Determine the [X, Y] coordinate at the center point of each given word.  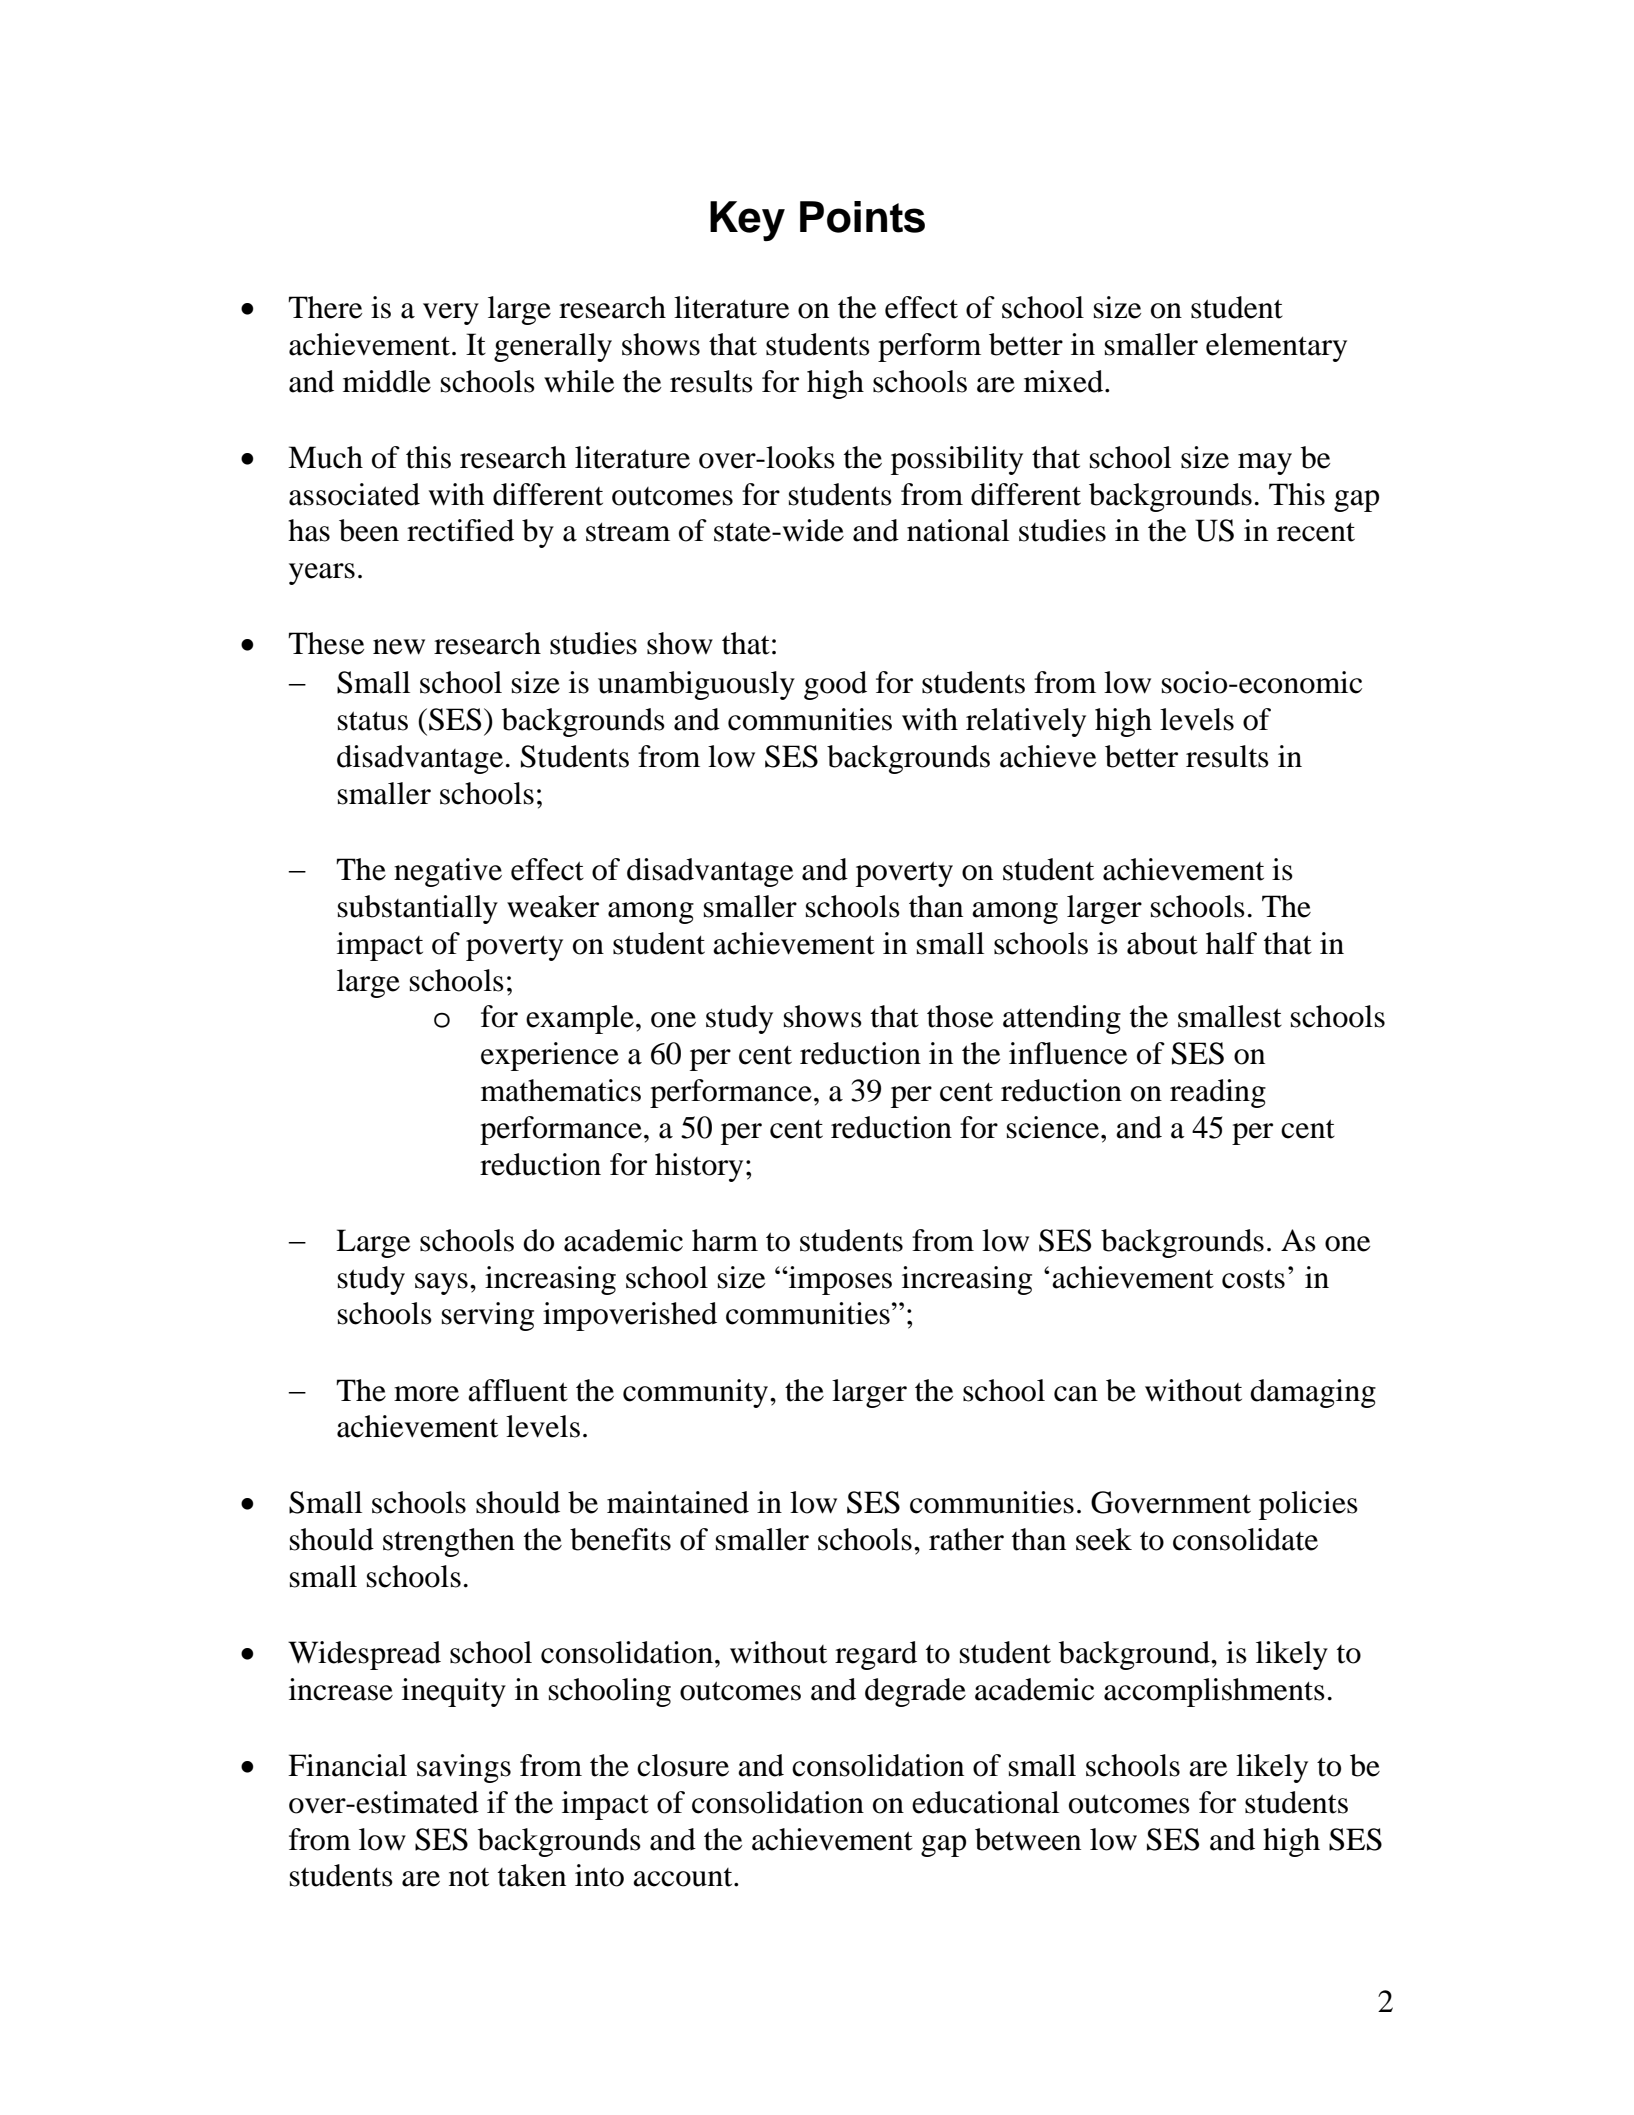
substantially [418, 909]
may [1265, 464]
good [835, 685]
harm [725, 1240]
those [960, 1016]
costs [1253, 1279]
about [1162, 943]
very [451, 314]
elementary [1276, 347]
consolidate [1245, 1539]
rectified [460, 530]
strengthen [449, 1542]
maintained [678, 1502]
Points [862, 217]
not [469, 1877]
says [441, 1284]
